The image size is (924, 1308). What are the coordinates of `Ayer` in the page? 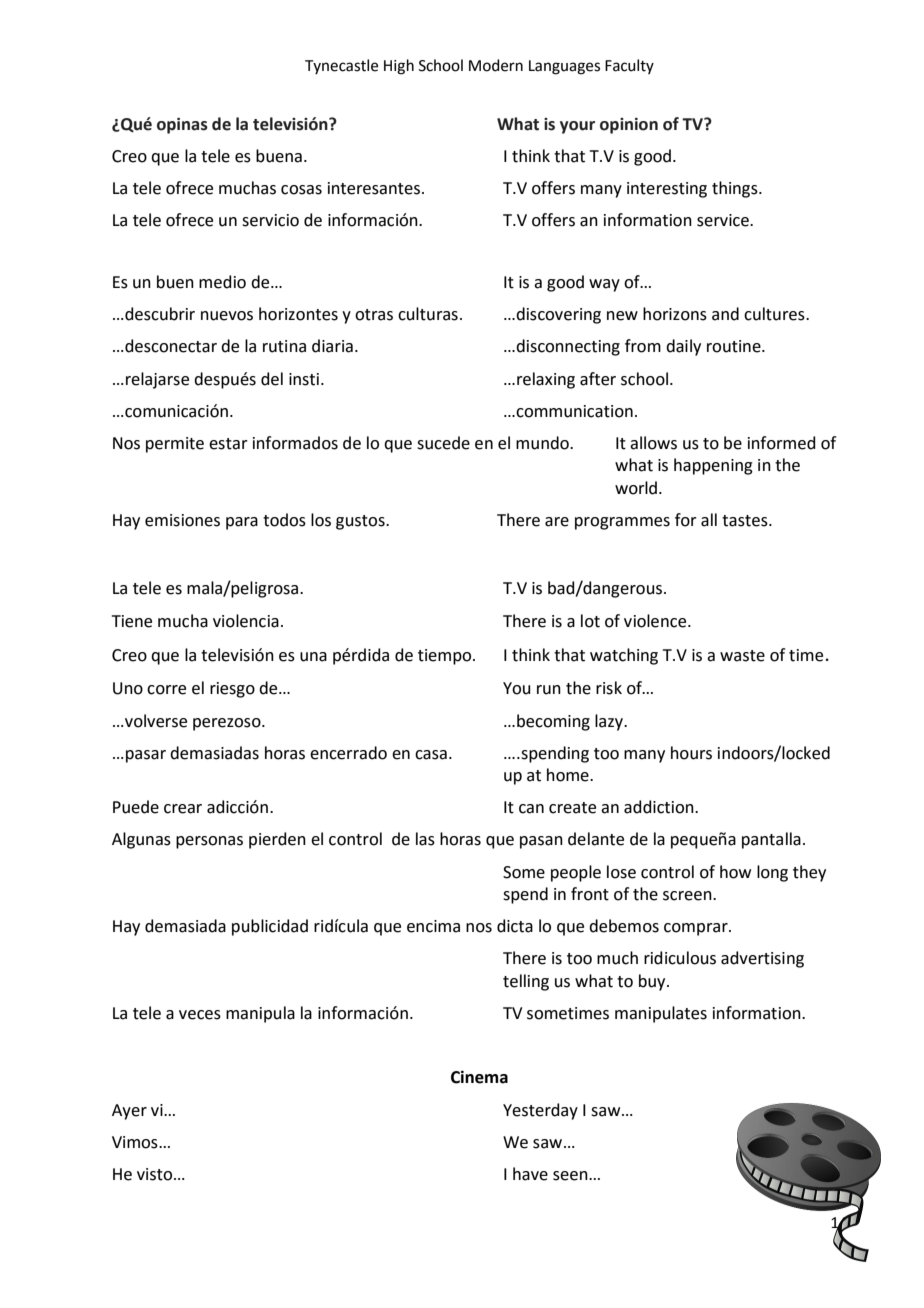 It's located at (129, 1112).
